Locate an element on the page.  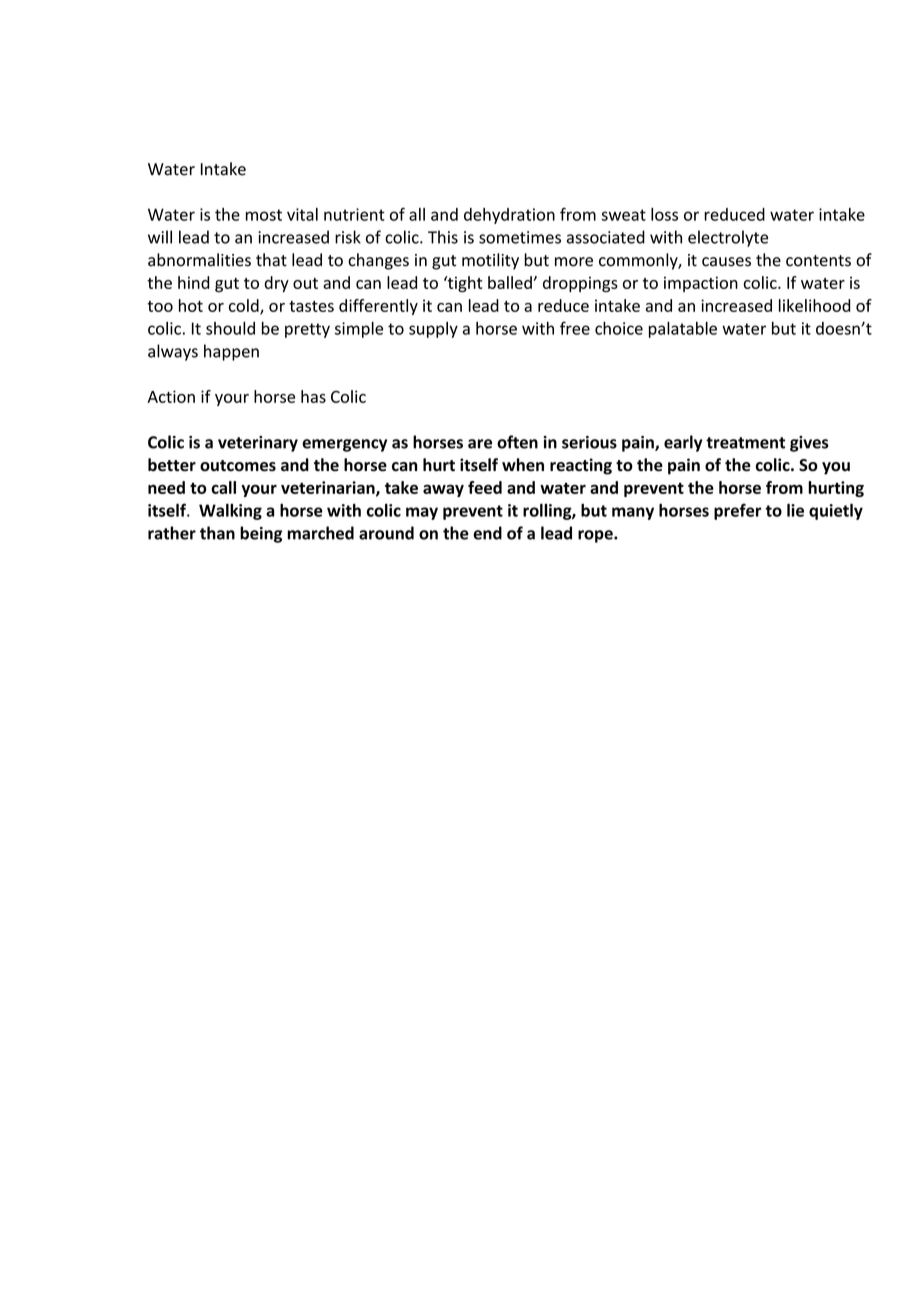
end is located at coordinates (487, 533).
